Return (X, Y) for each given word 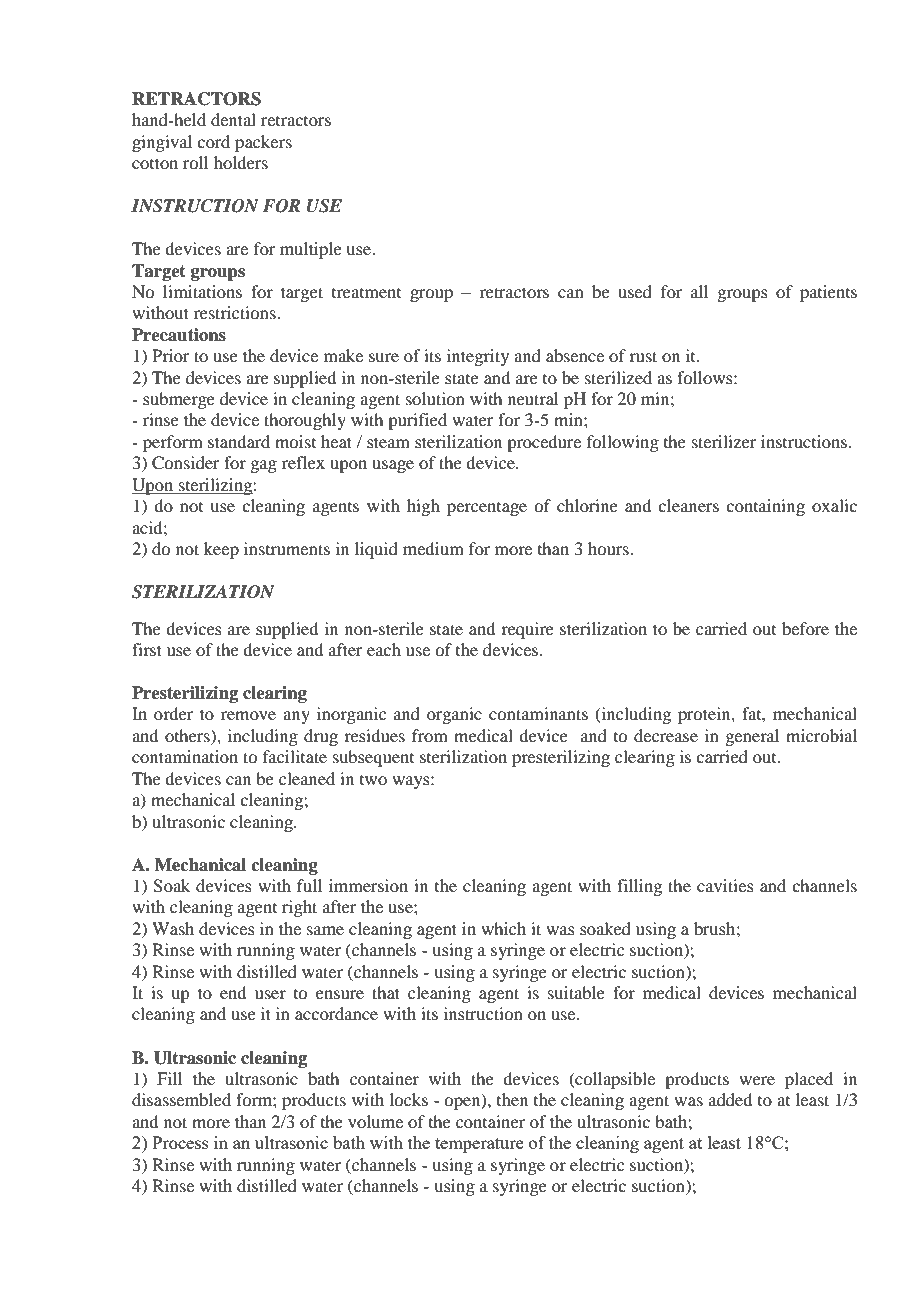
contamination (185, 756)
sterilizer (724, 441)
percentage (487, 509)
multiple (311, 250)
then (512, 1099)
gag (263, 466)
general (752, 737)
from (430, 735)
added (730, 1099)
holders (241, 162)
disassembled (181, 1099)
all (699, 291)
